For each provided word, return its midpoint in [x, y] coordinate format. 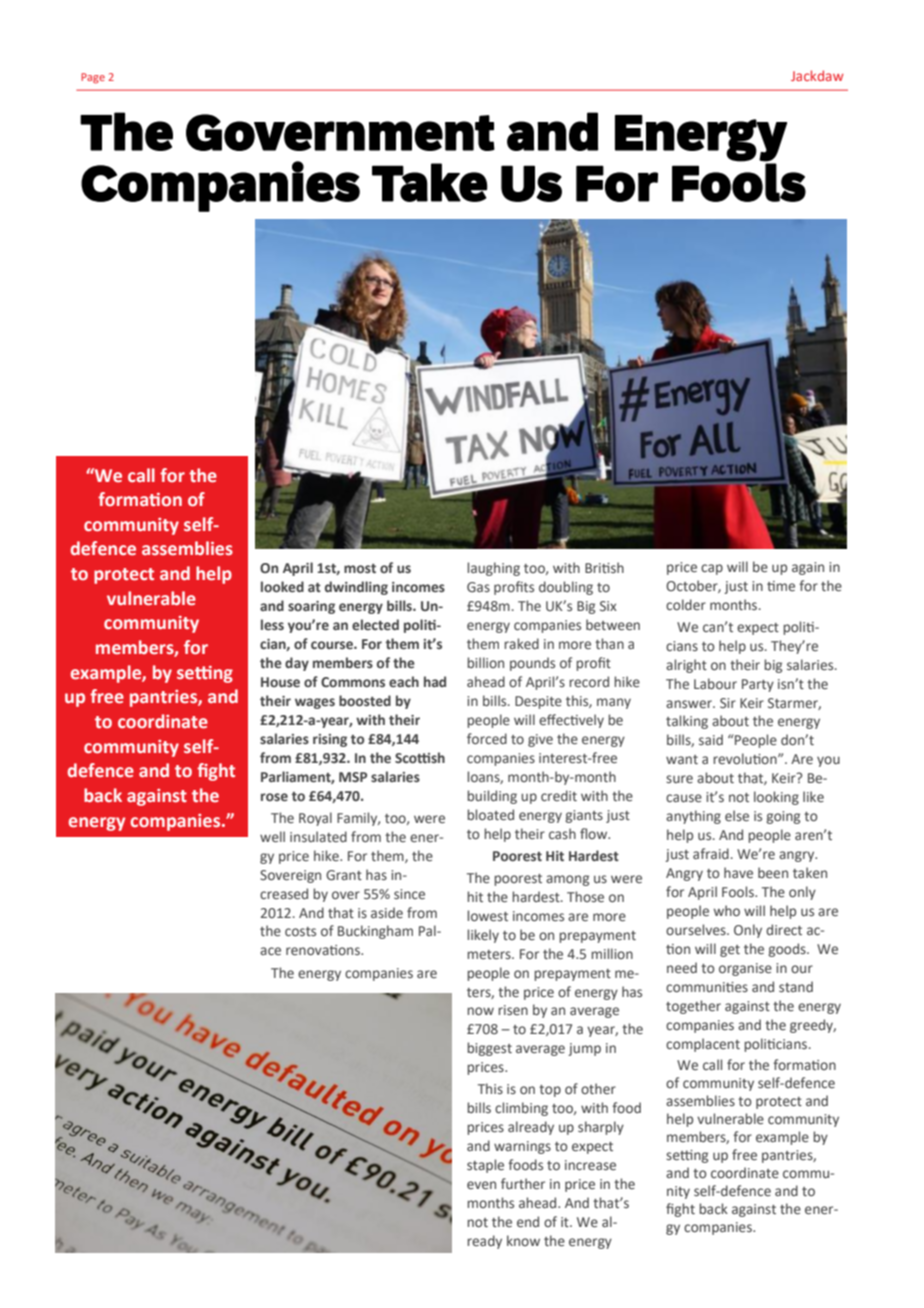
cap [712, 569]
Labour [715, 683]
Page [93, 78]
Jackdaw [817, 75]
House [280, 682]
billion [485, 662]
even [481, 1185]
